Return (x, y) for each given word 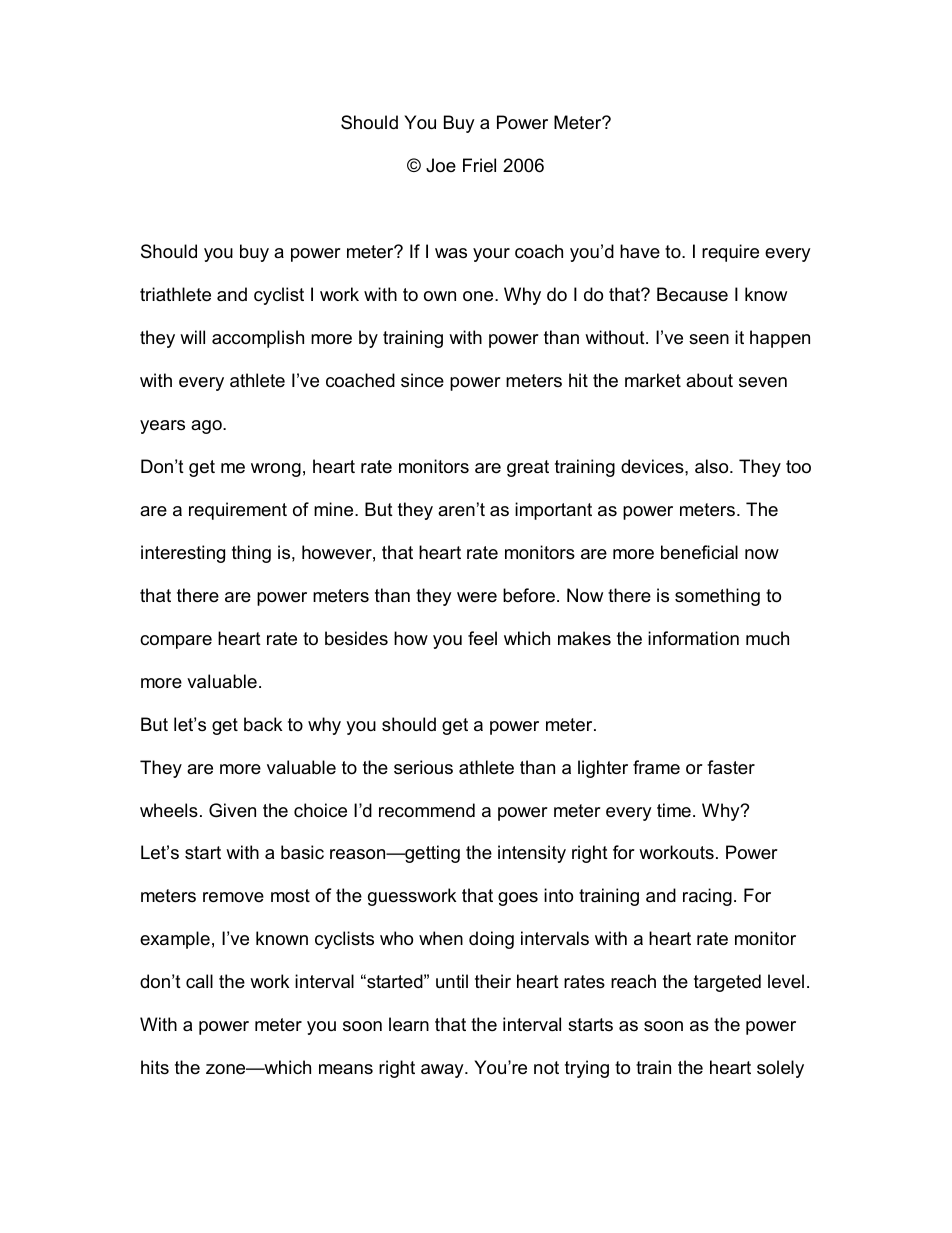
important (553, 511)
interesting (183, 554)
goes (518, 899)
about (709, 380)
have (640, 251)
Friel (479, 165)
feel (482, 638)
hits (155, 1067)
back (263, 724)
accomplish (258, 339)
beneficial (699, 552)
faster (731, 767)
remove (233, 897)
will (192, 337)
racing (707, 897)
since (422, 380)
